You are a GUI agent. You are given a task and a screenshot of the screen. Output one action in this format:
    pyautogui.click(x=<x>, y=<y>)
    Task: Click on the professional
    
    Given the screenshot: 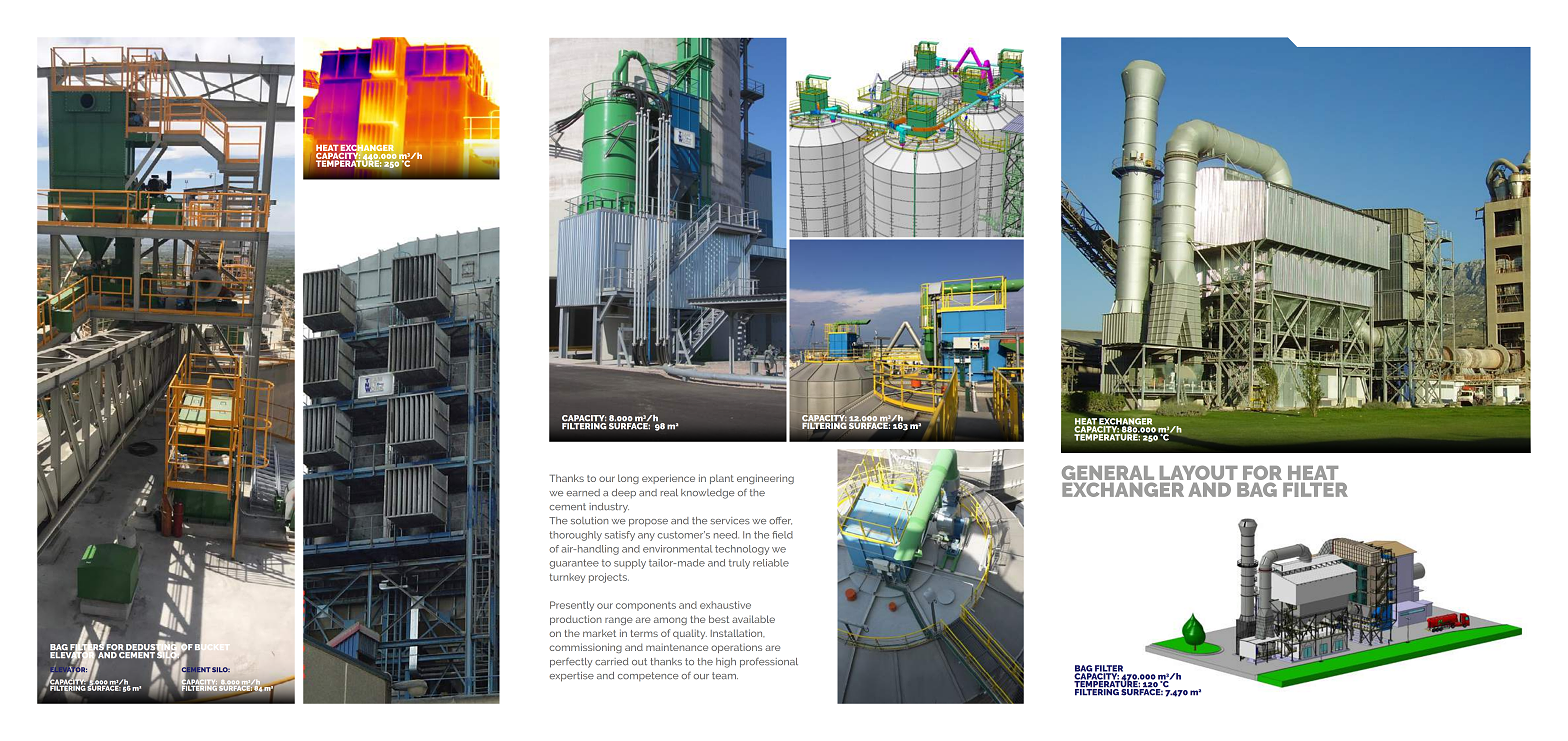 What is the action you would take?
    pyautogui.click(x=769, y=663)
